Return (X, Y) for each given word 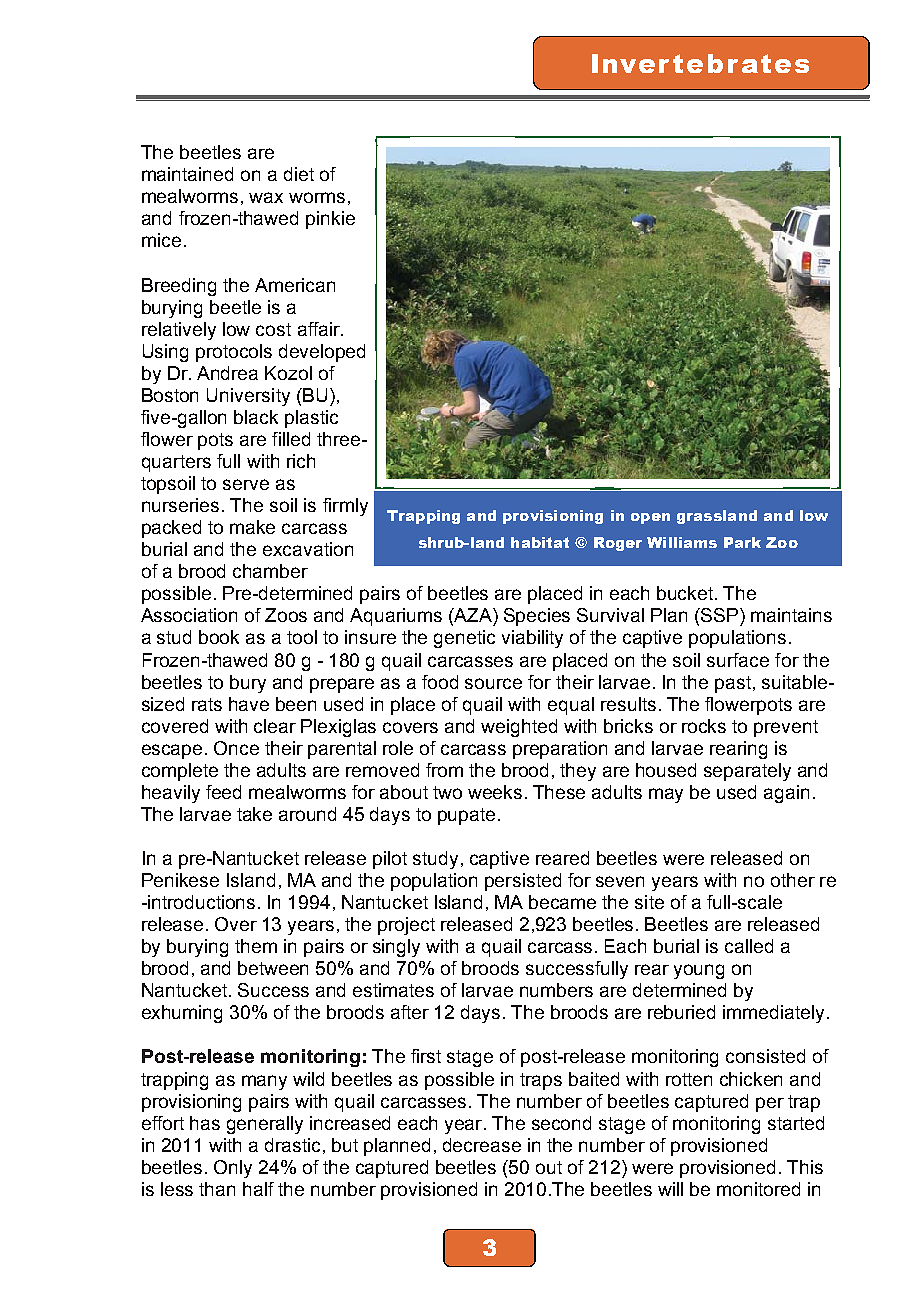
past (733, 684)
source (493, 683)
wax (266, 197)
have (249, 704)
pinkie (330, 220)
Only (233, 1169)
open (650, 518)
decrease (482, 1145)
